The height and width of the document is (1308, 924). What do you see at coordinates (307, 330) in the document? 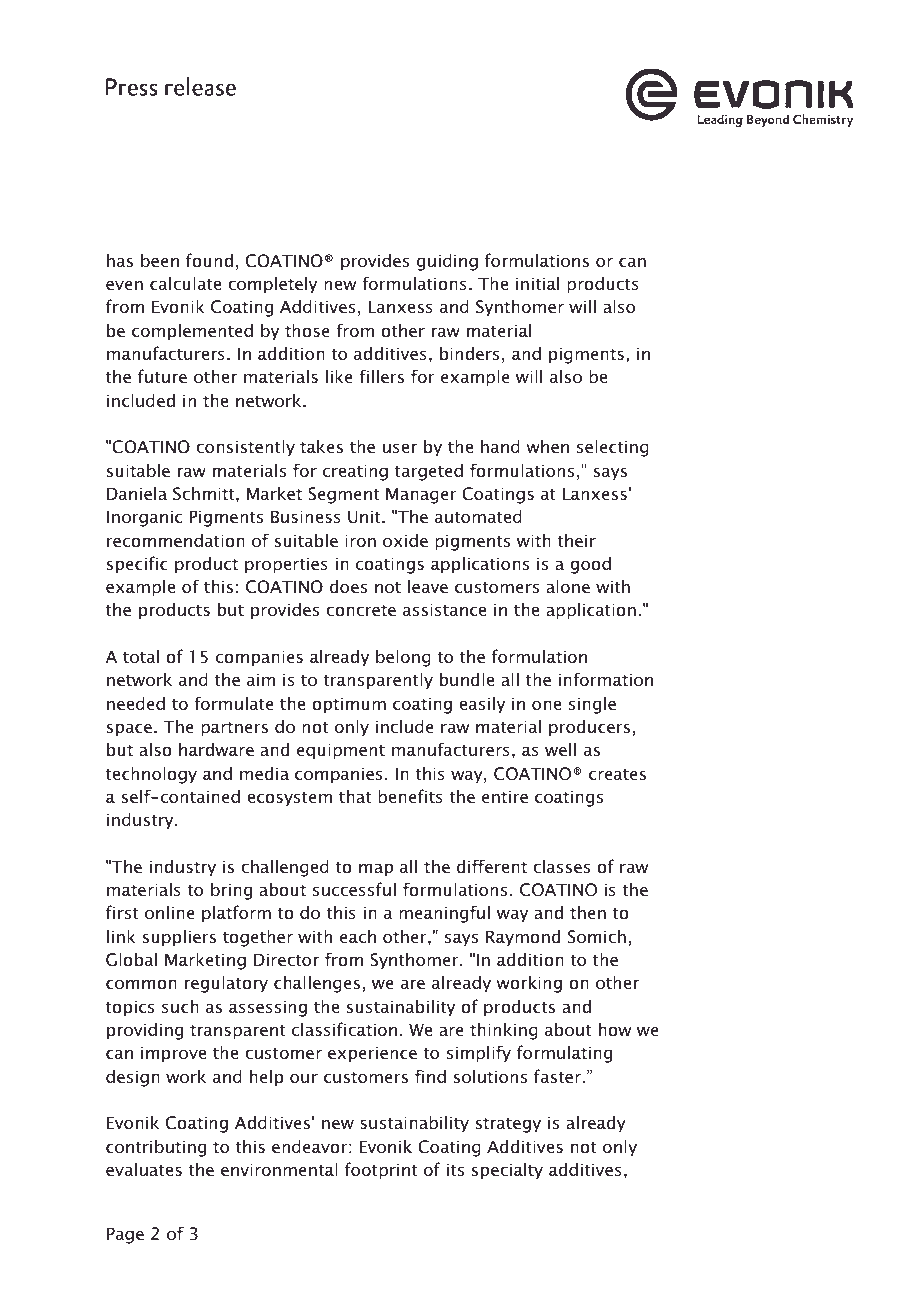
I see `those` at bounding box center [307, 330].
